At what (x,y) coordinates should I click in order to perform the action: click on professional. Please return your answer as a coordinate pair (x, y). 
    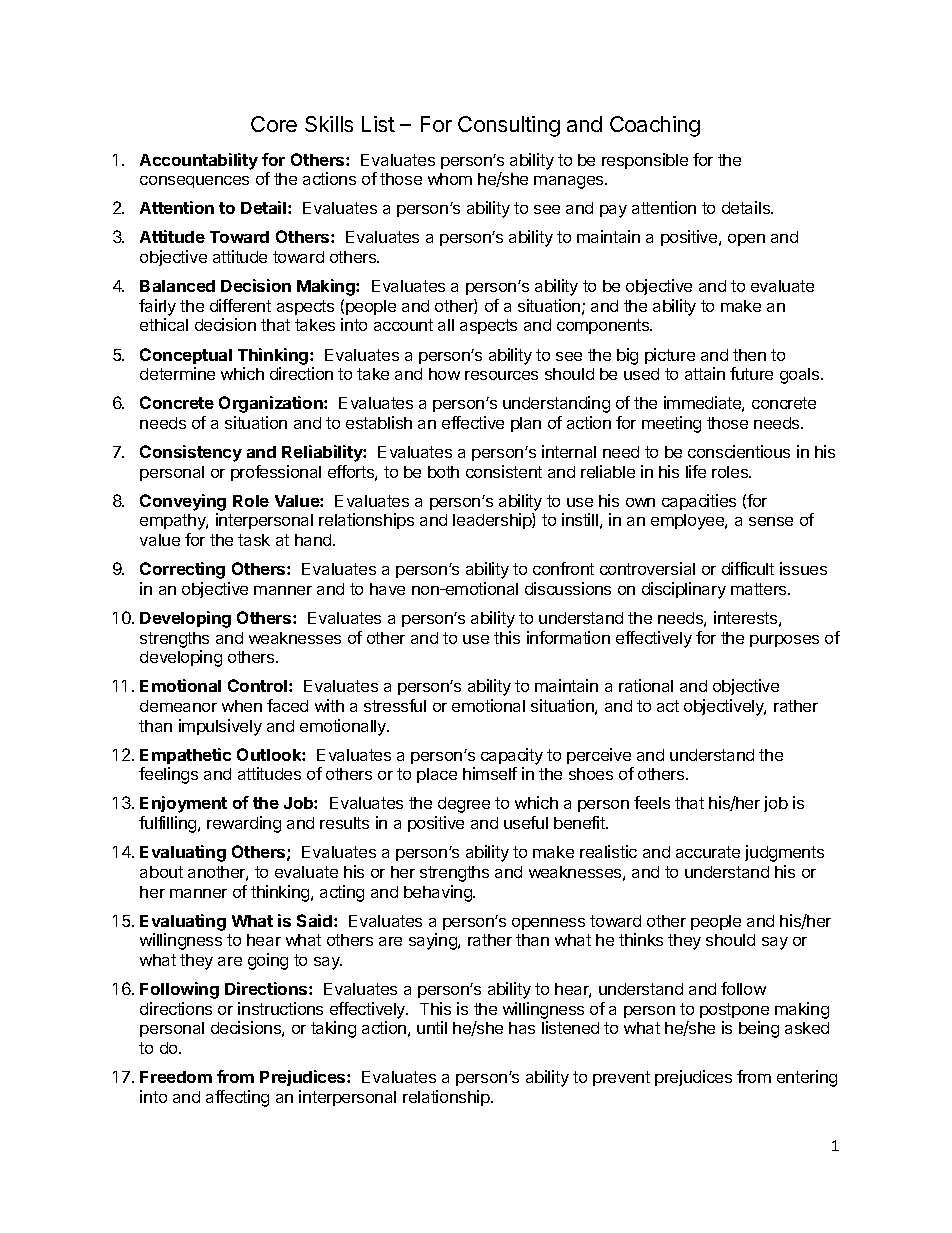
    Looking at the image, I should click on (276, 473).
